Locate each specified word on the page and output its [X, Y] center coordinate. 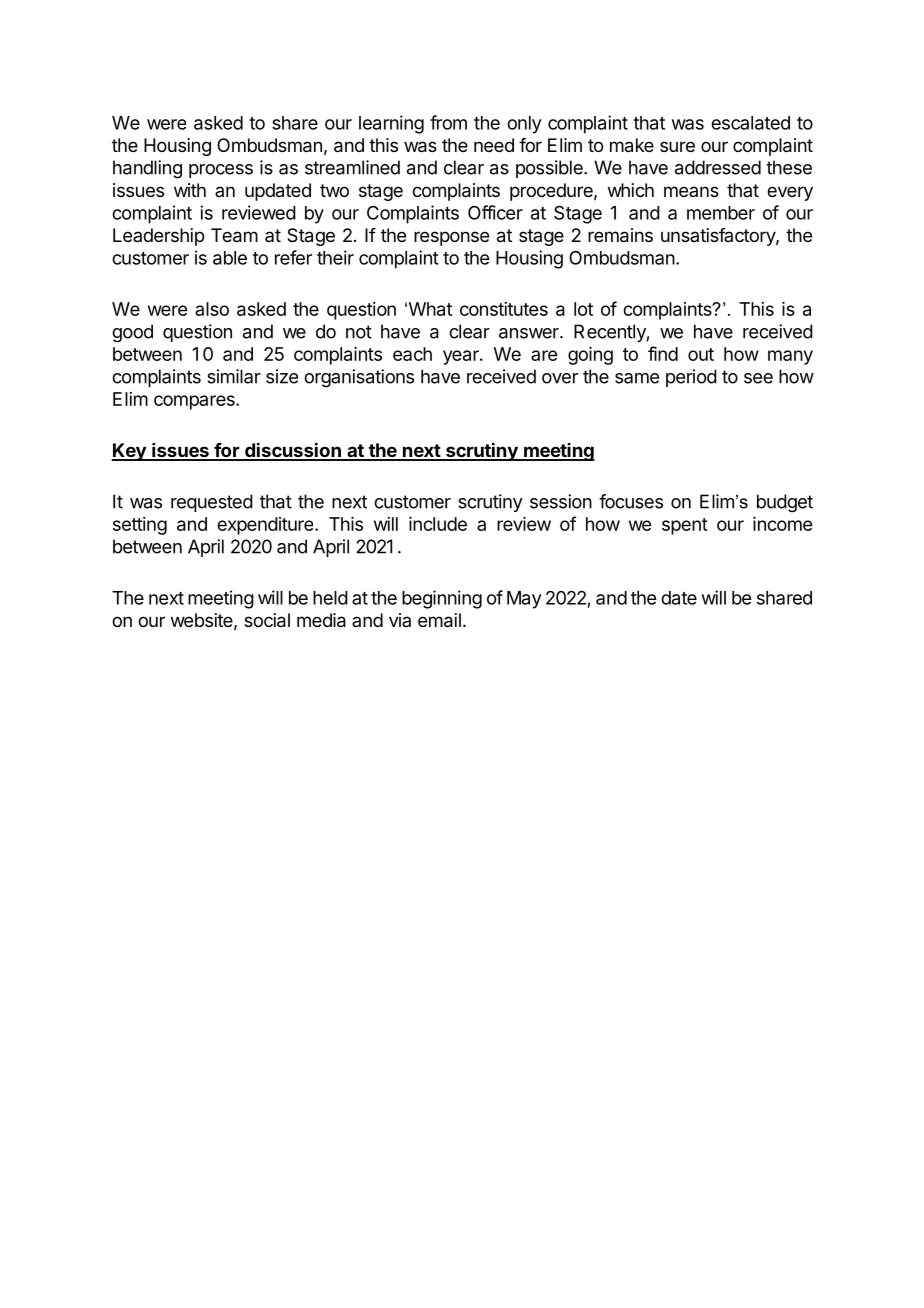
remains [620, 235]
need [494, 145]
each [412, 354]
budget [785, 503]
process [221, 171]
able [230, 258]
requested [212, 503]
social [267, 620]
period [691, 378]
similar [234, 376]
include [438, 524]
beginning [442, 599]
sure [677, 146]
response [451, 238]
